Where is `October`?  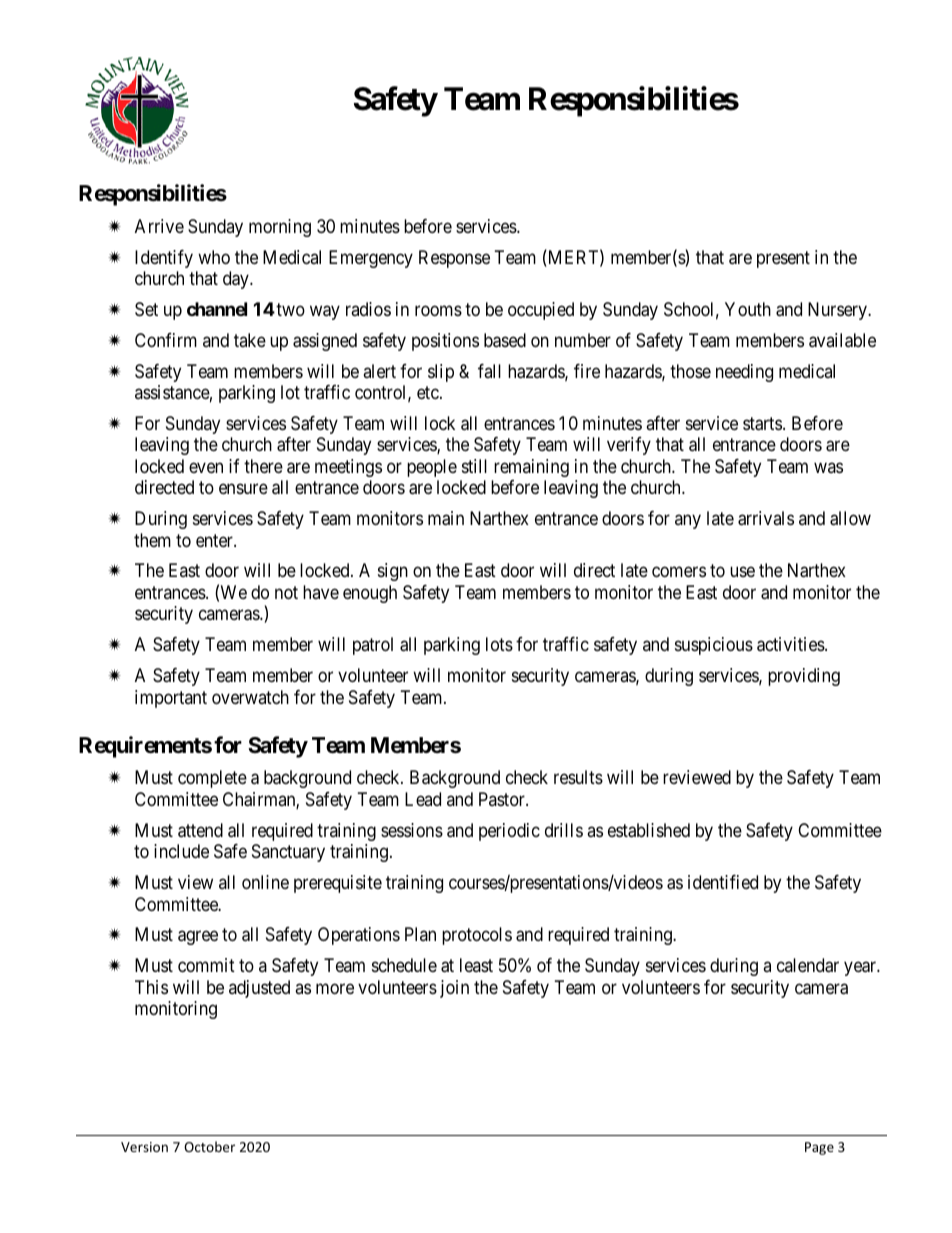 October is located at coordinates (209, 1146).
